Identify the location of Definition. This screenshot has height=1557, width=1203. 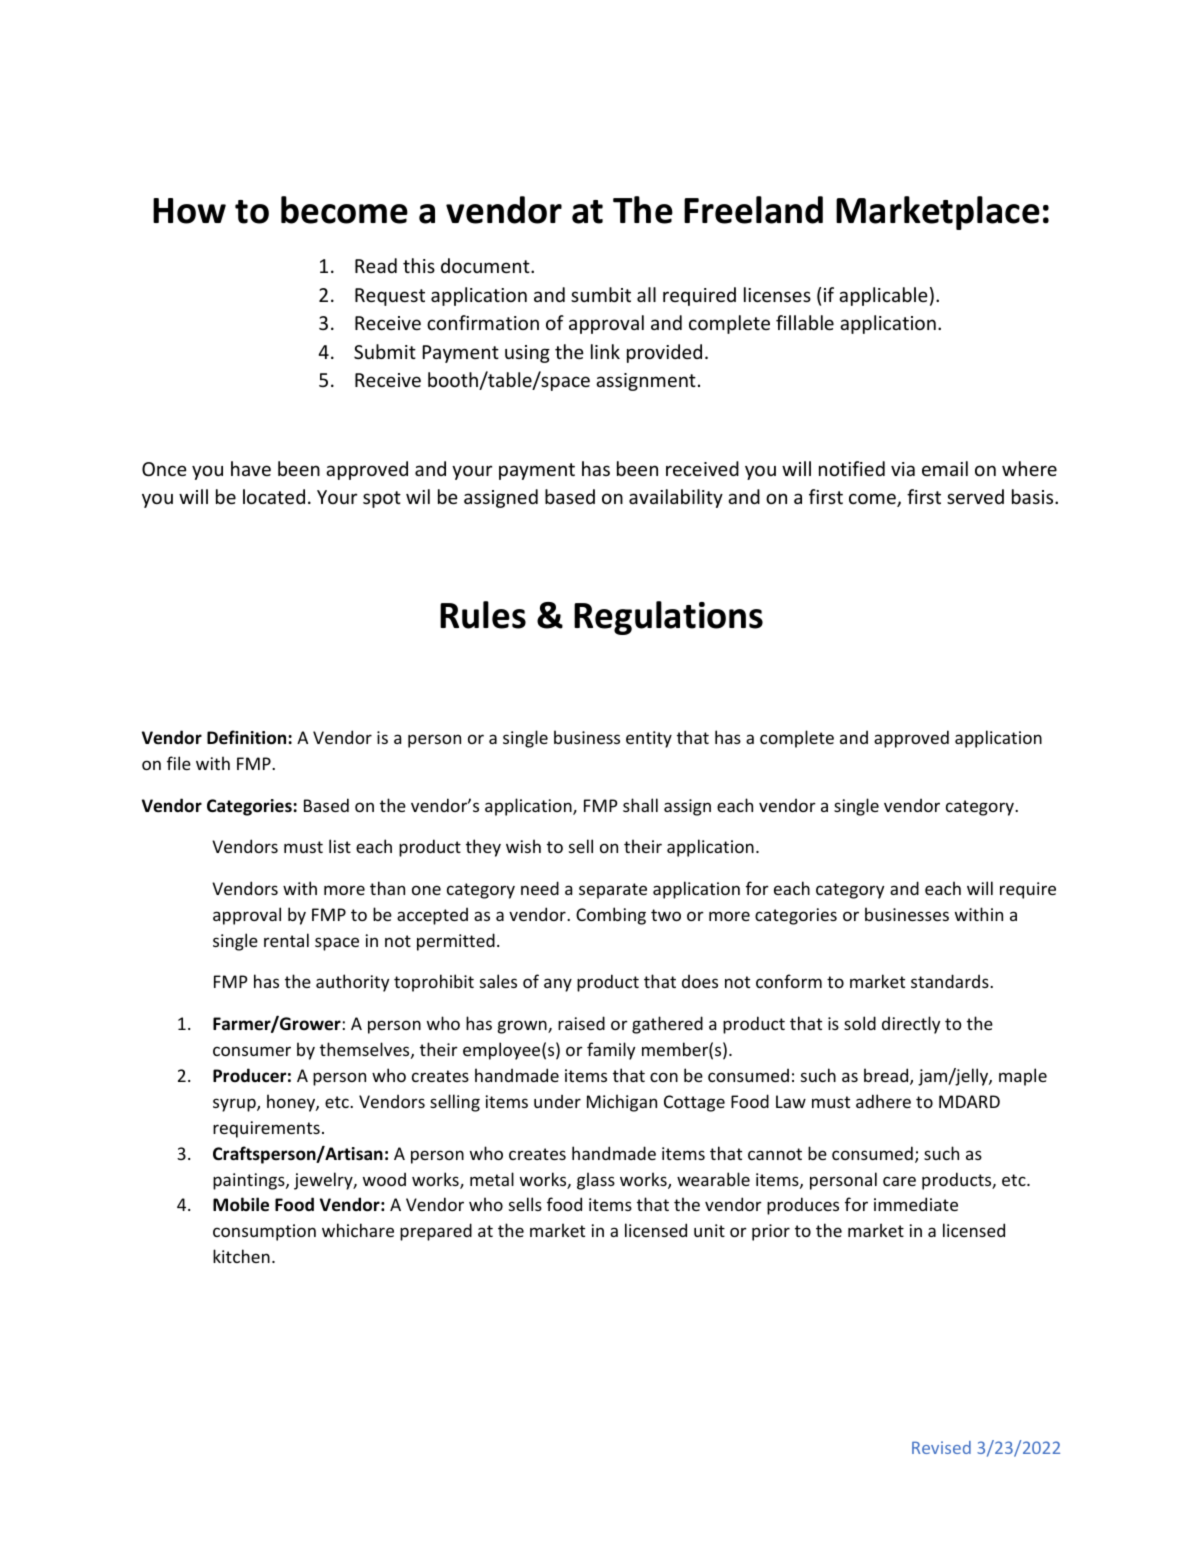
(248, 737).
